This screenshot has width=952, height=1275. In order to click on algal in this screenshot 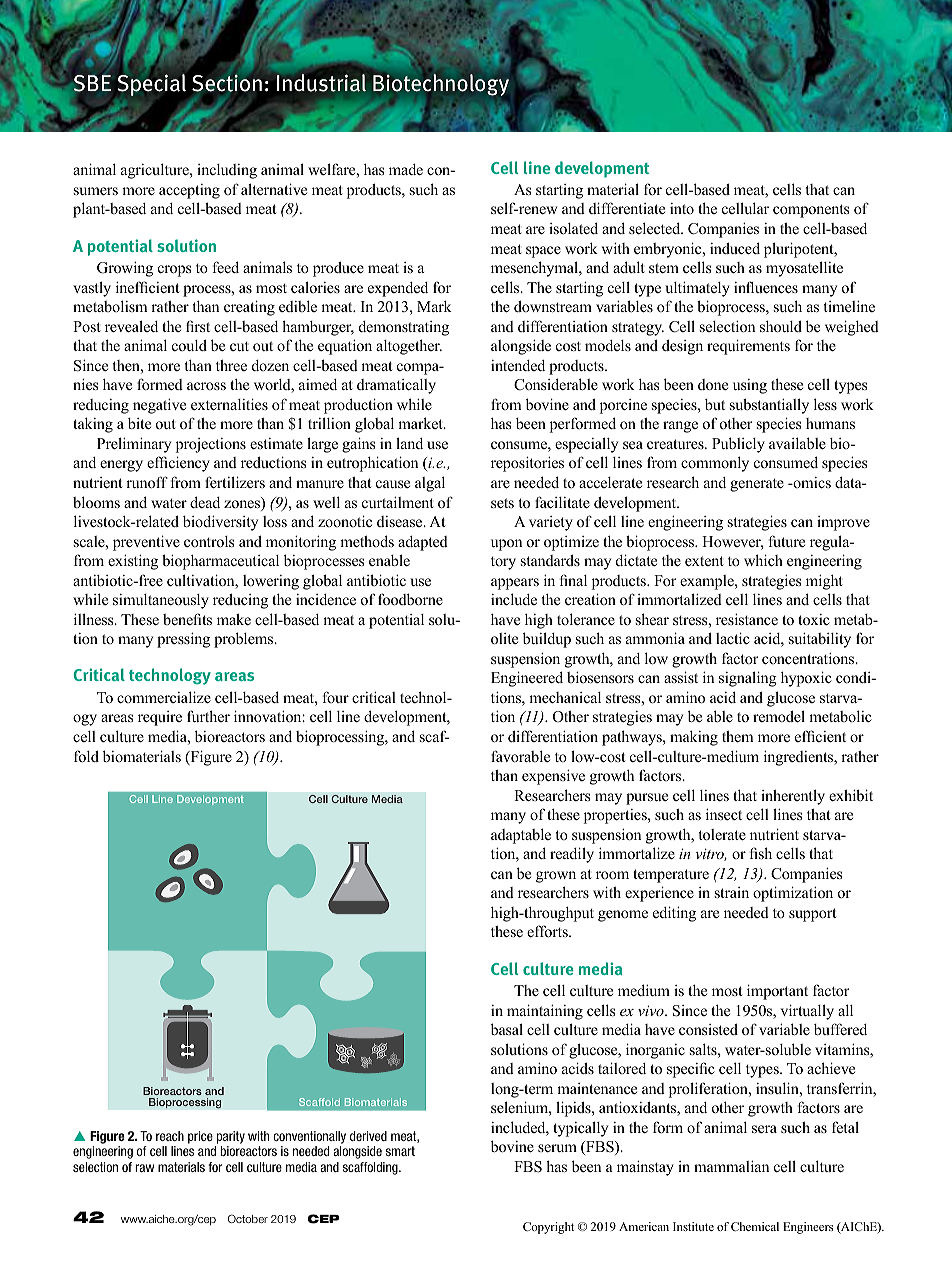, I will do `click(430, 484)`.
